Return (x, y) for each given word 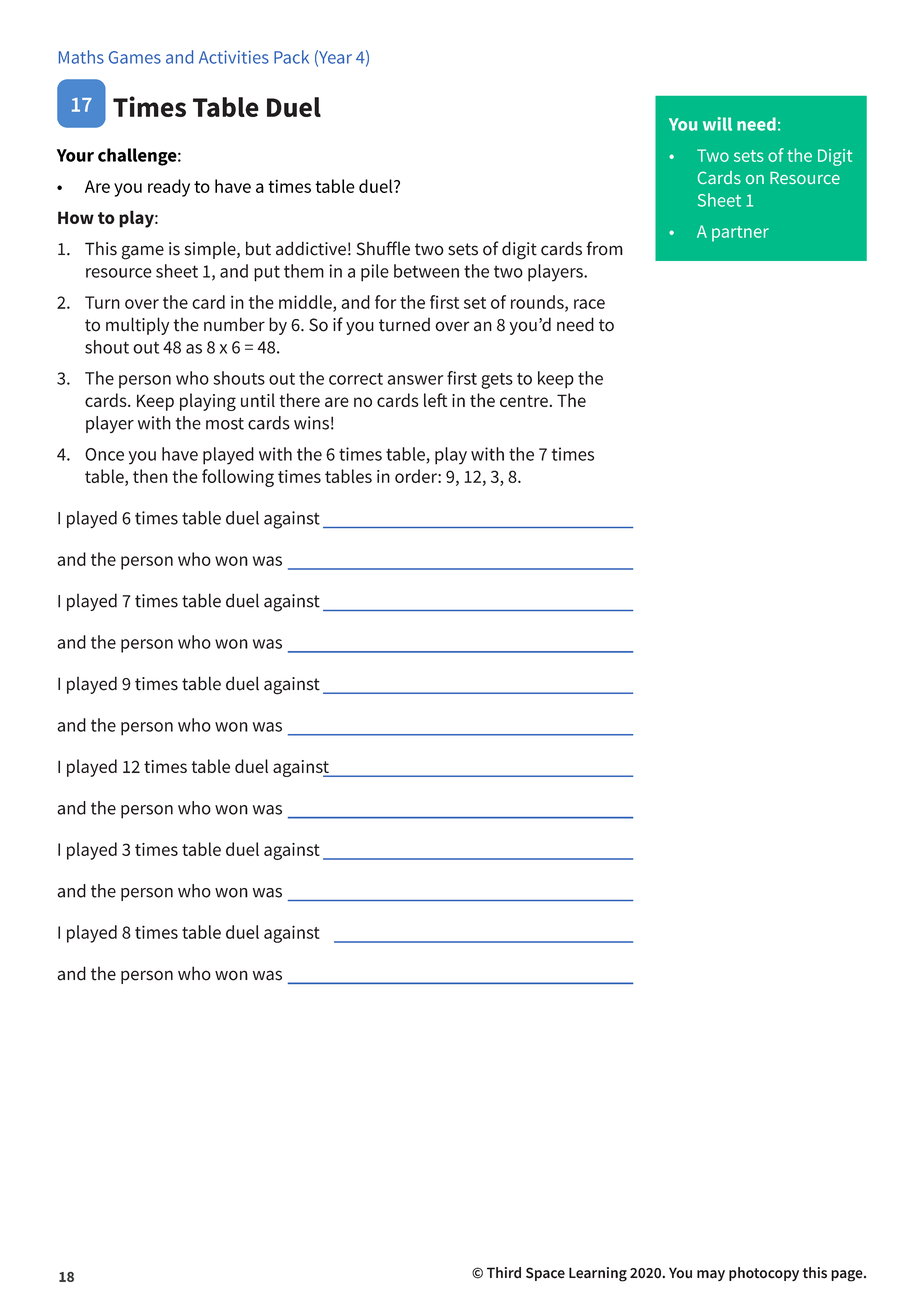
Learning (598, 1274)
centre (524, 401)
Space (545, 1274)
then (150, 476)
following (238, 478)
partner (740, 234)
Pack (291, 57)
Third (504, 1273)
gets (497, 381)
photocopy (764, 1274)
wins (311, 423)
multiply (137, 326)
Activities (234, 57)
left (435, 400)
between (426, 271)
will (717, 124)
